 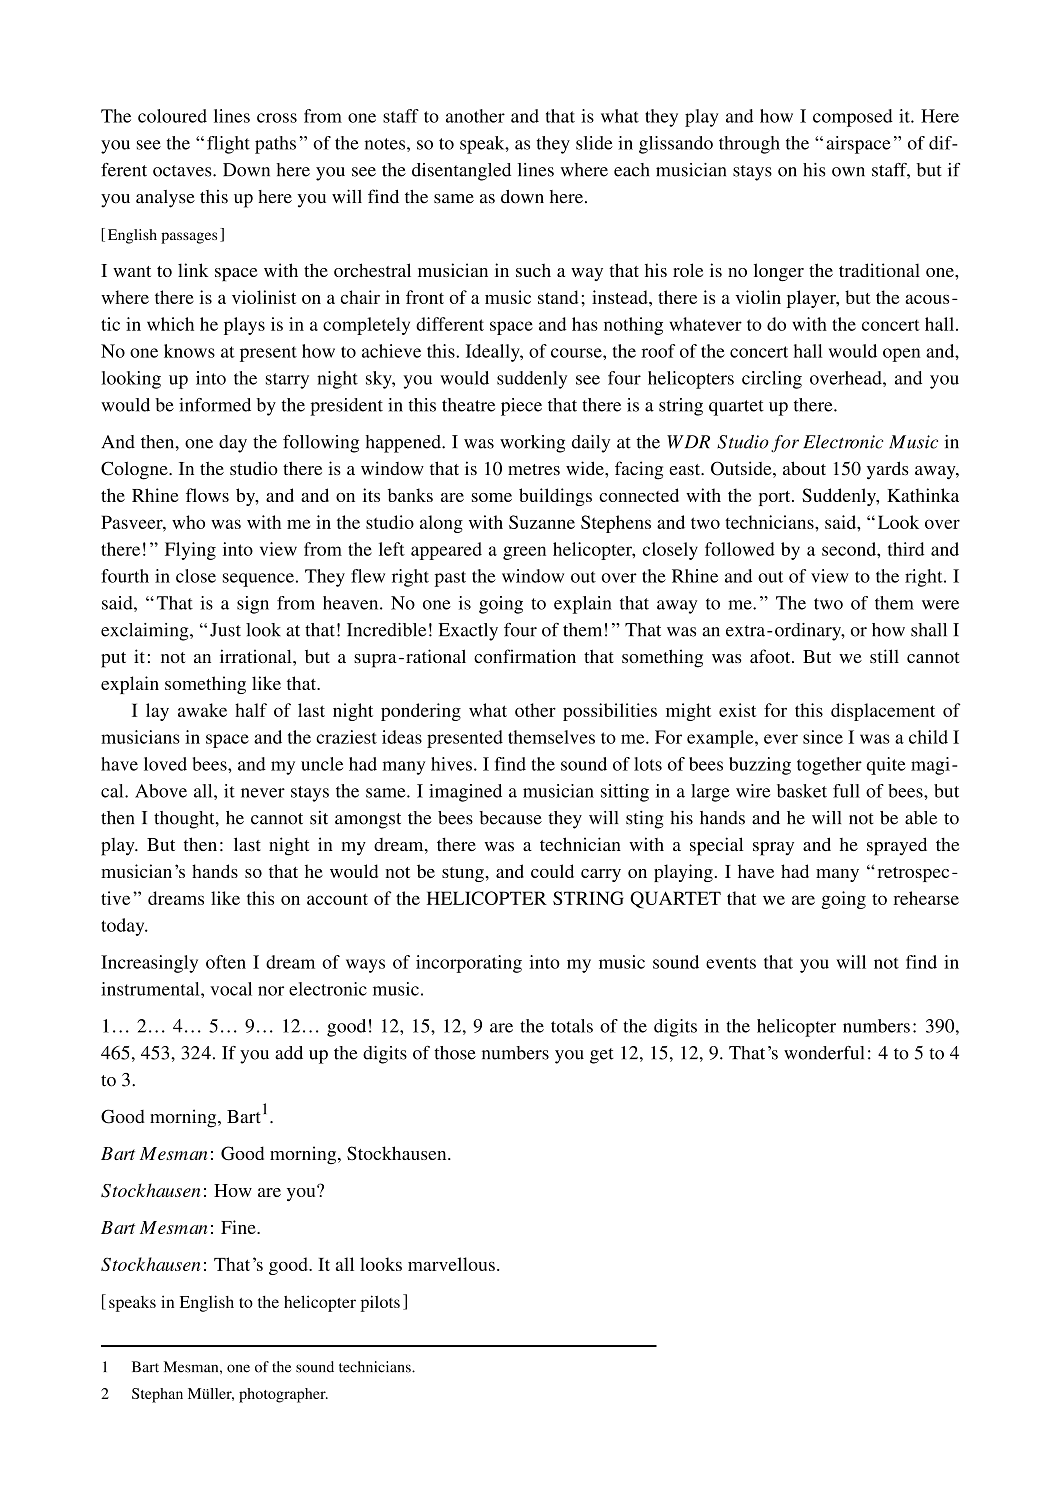 What do you see at coordinates (870, 118) in the image?
I see `posed` at bounding box center [870, 118].
